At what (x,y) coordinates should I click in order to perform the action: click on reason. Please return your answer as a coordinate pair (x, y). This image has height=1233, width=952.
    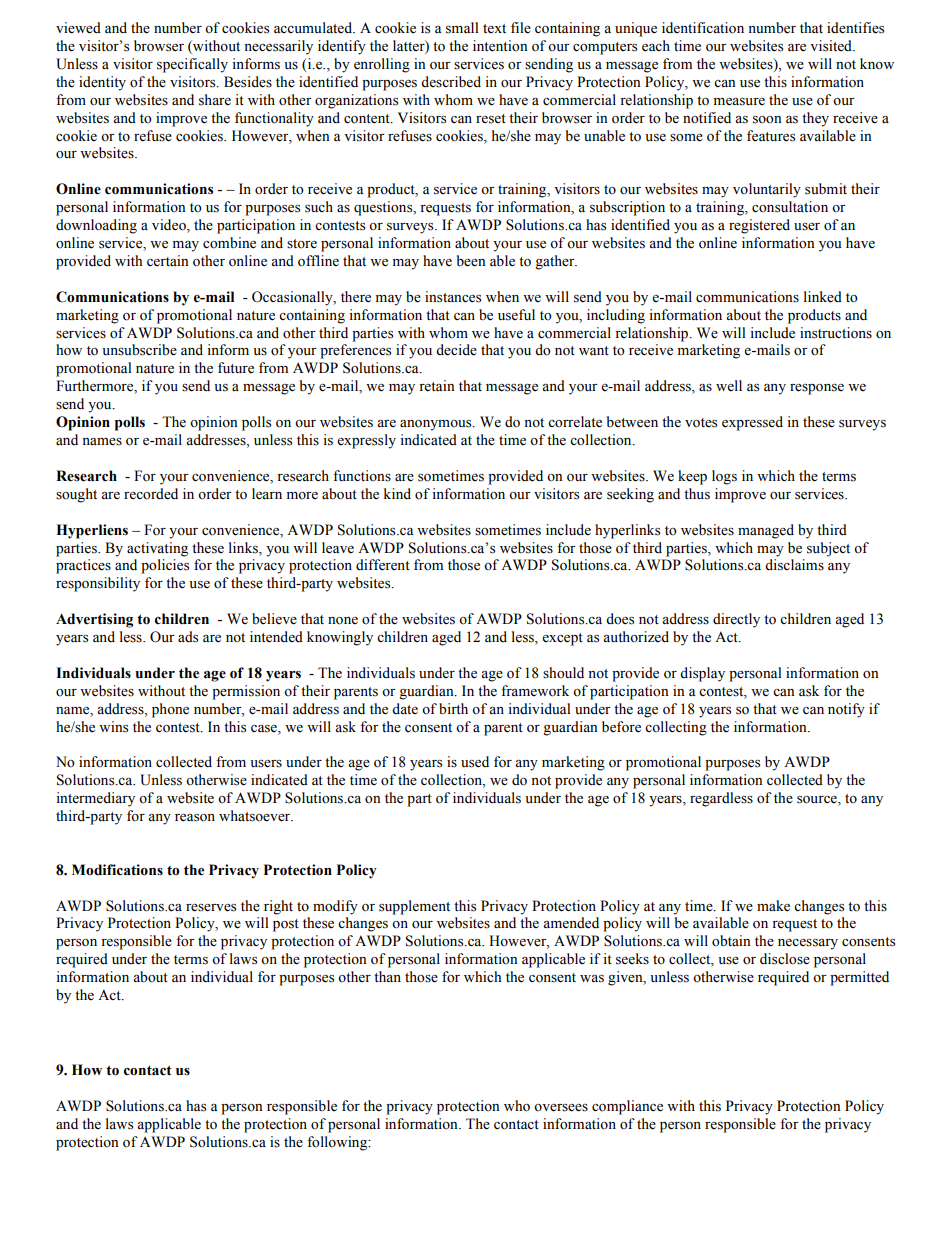
    Looking at the image, I should click on (195, 818).
